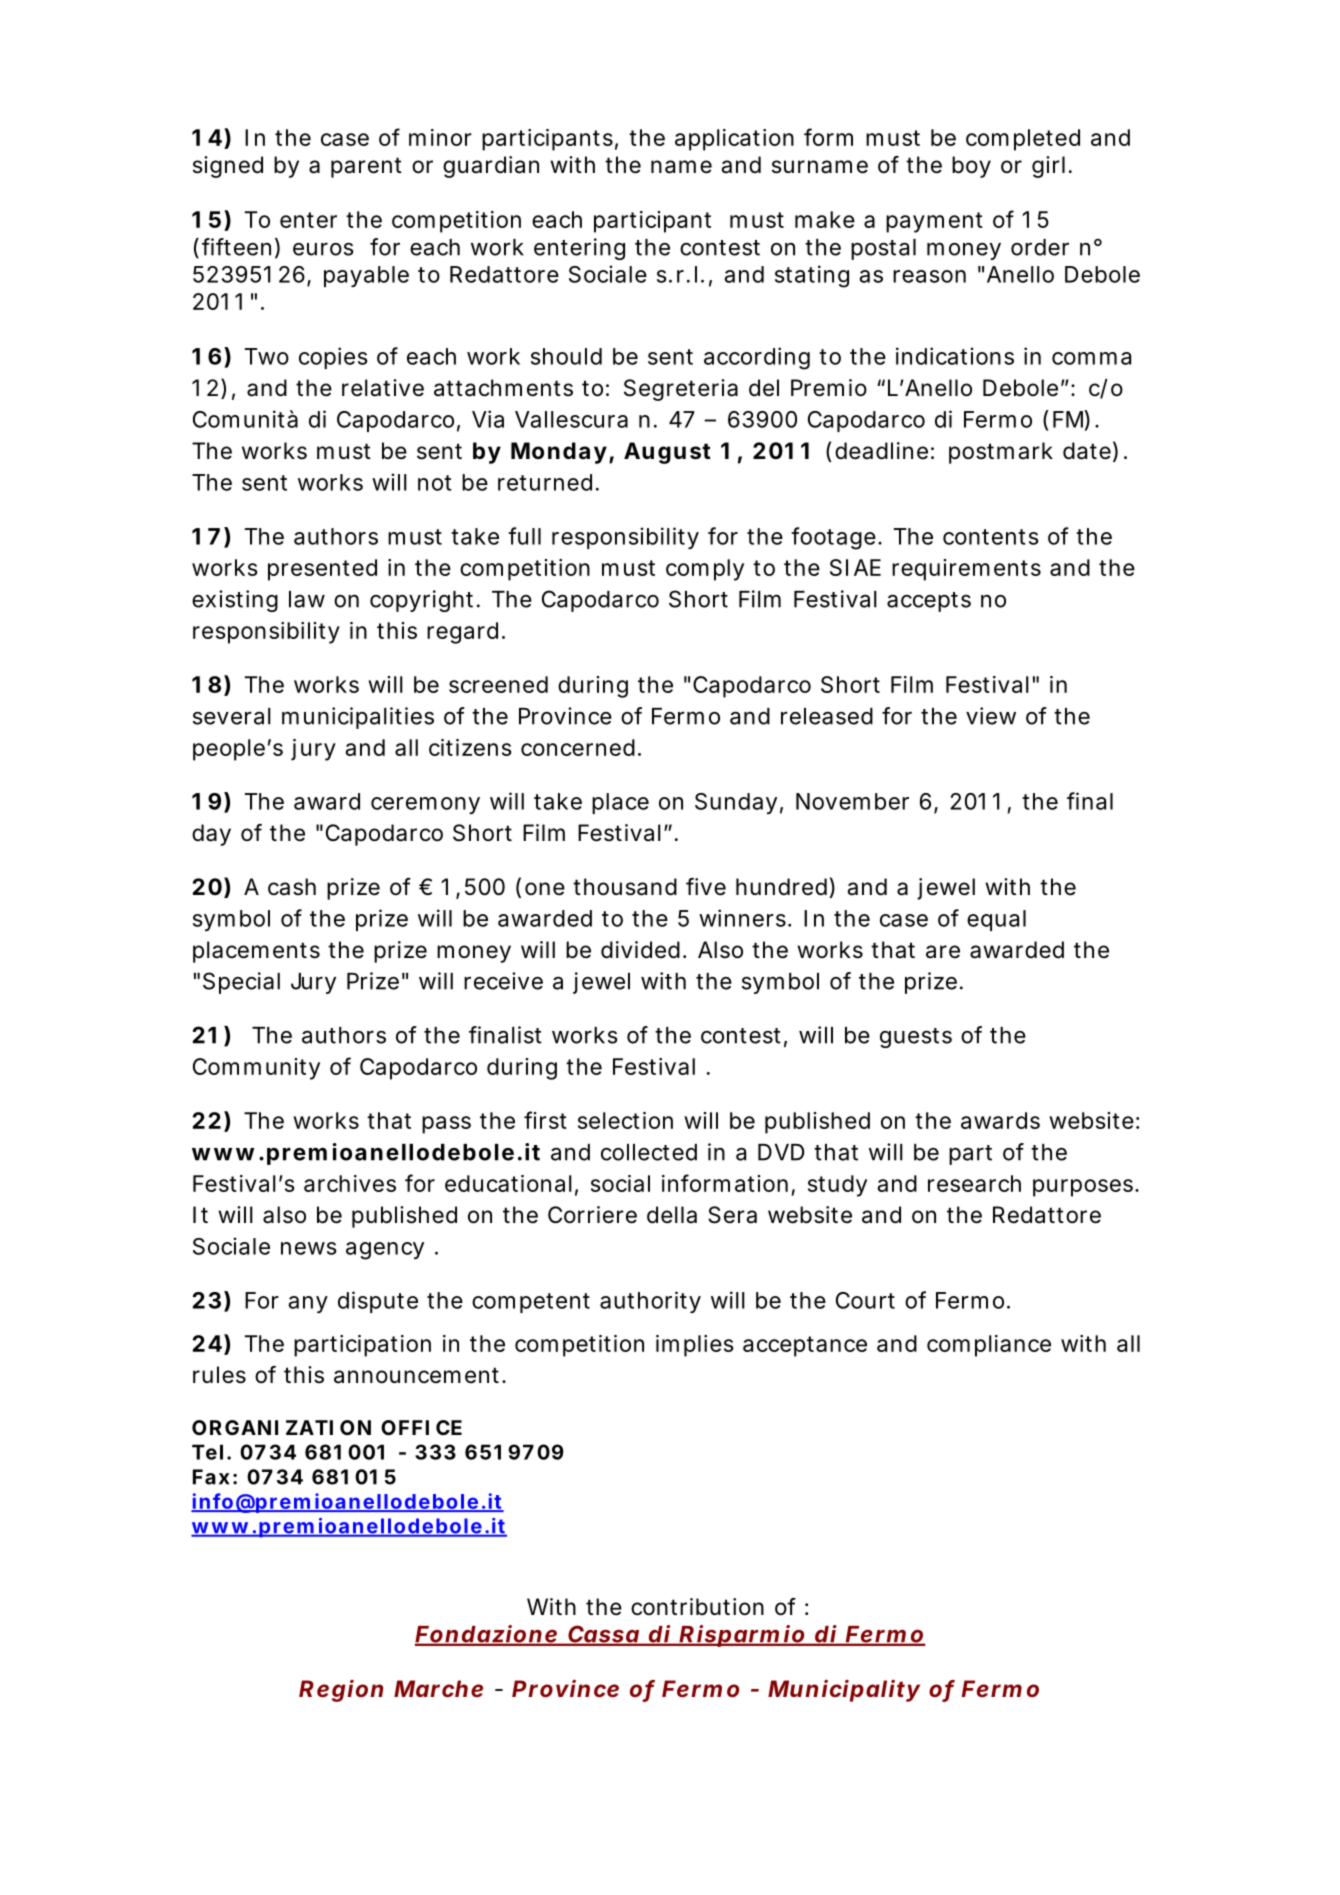  Describe the element at coordinates (697, 1607) in the page. I see `contribution` at that location.
